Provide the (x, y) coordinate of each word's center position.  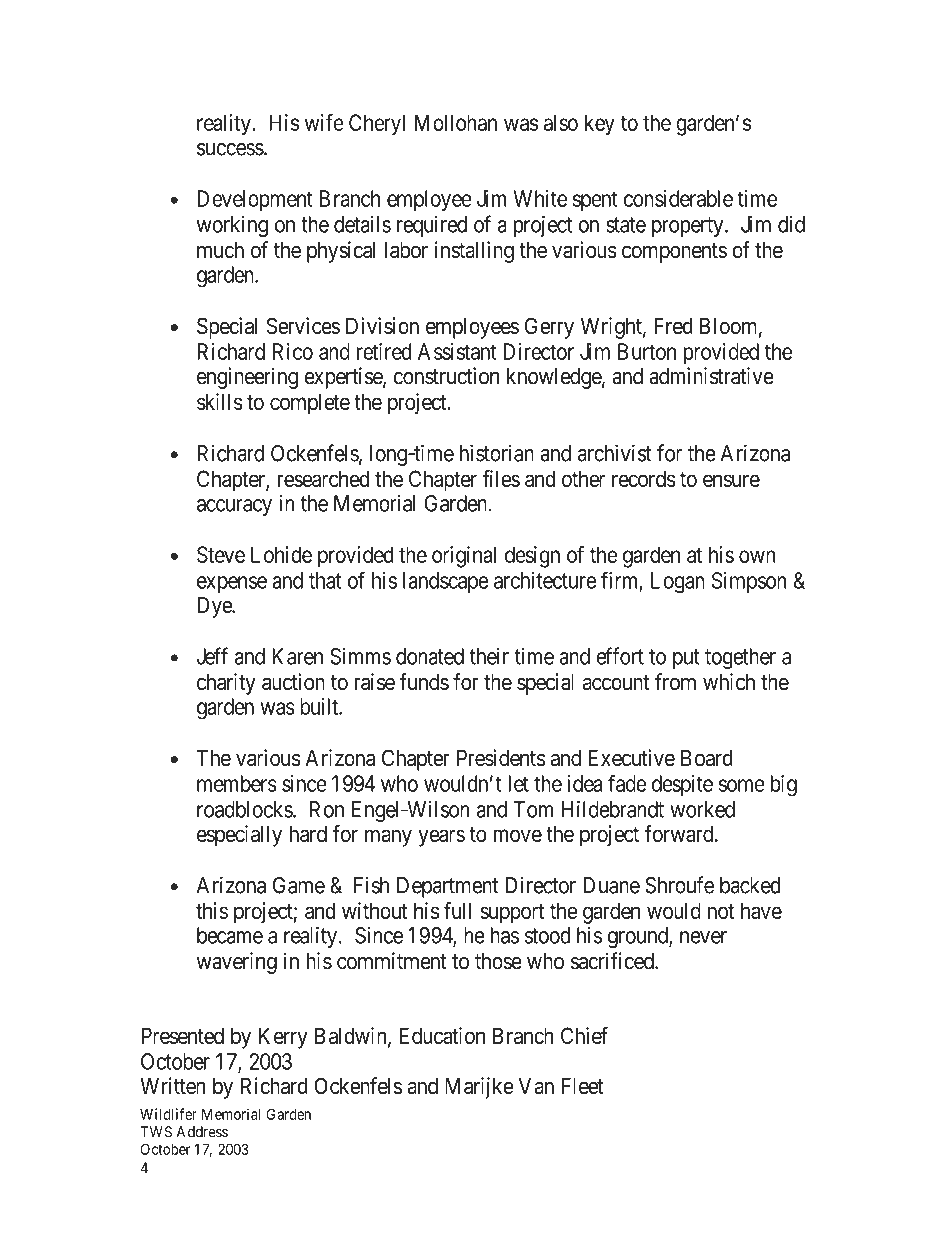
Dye (215, 607)
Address (202, 1132)
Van (536, 1086)
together (740, 658)
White (540, 198)
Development (255, 200)
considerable (678, 198)
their (489, 656)
